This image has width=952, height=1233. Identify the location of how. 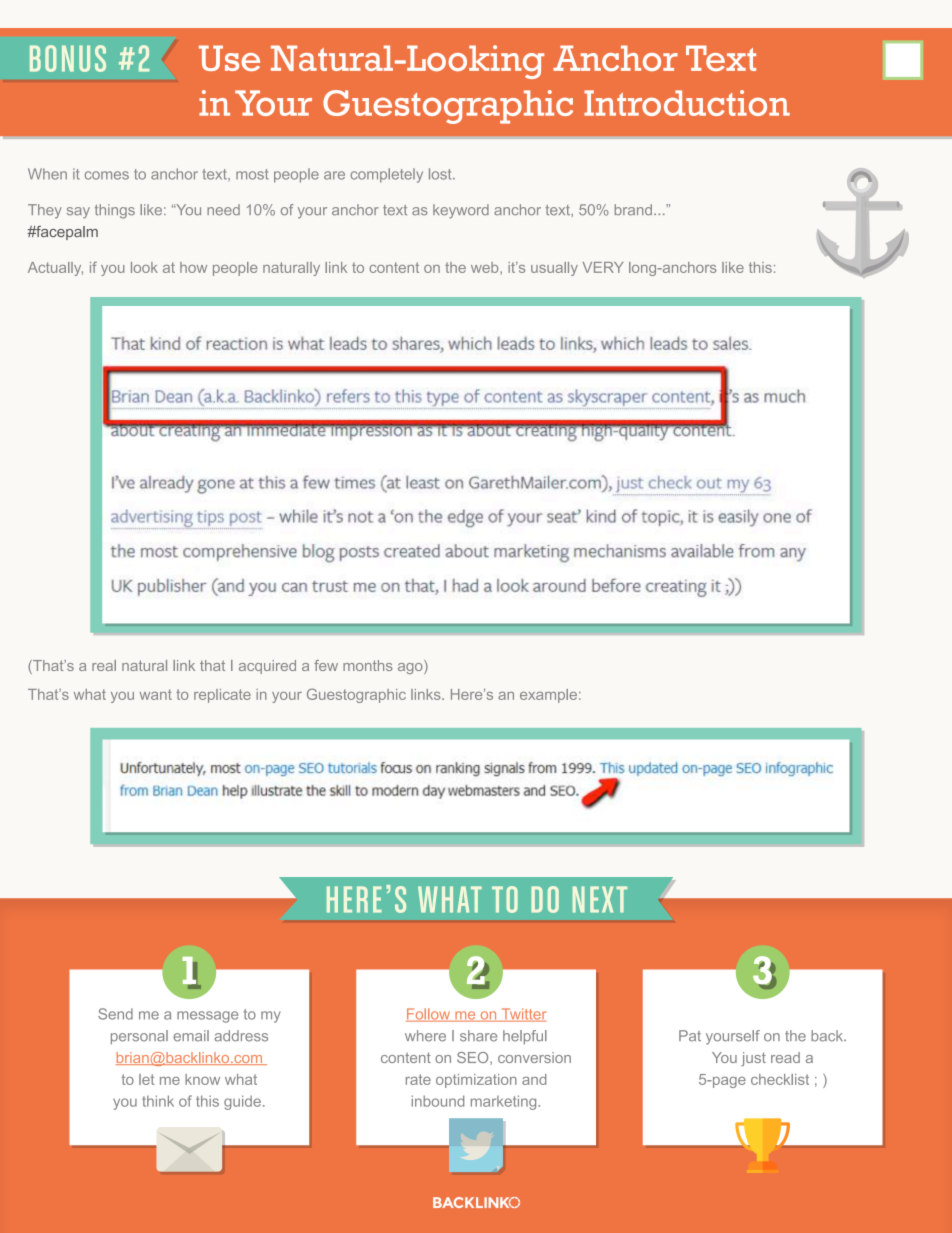
(193, 267).
